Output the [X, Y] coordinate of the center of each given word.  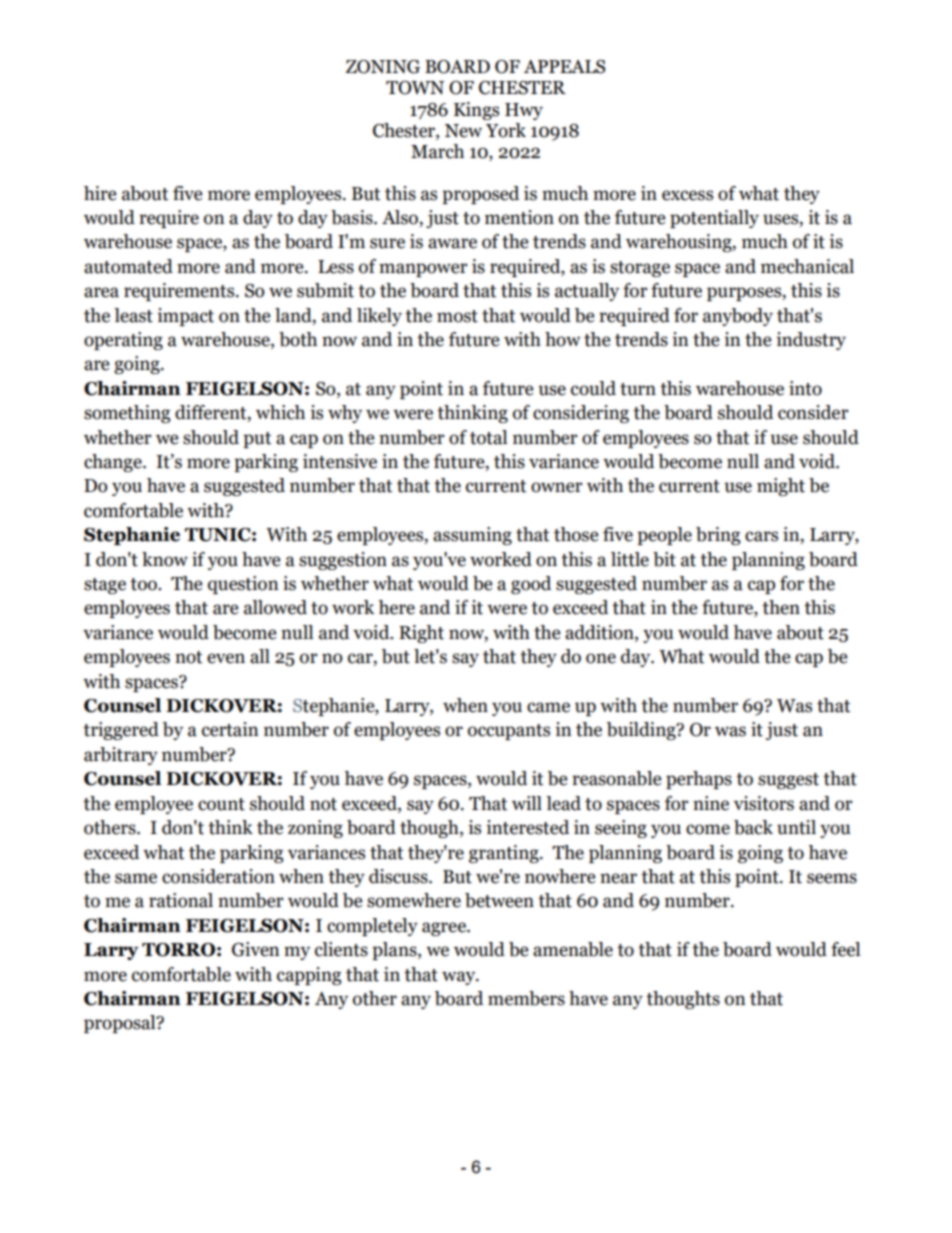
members [526, 998]
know [165, 559]
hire [100, 193]
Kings [476, 111]
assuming [472, 536]
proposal [121, 1024]
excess [687, 195]
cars [761, 536]
